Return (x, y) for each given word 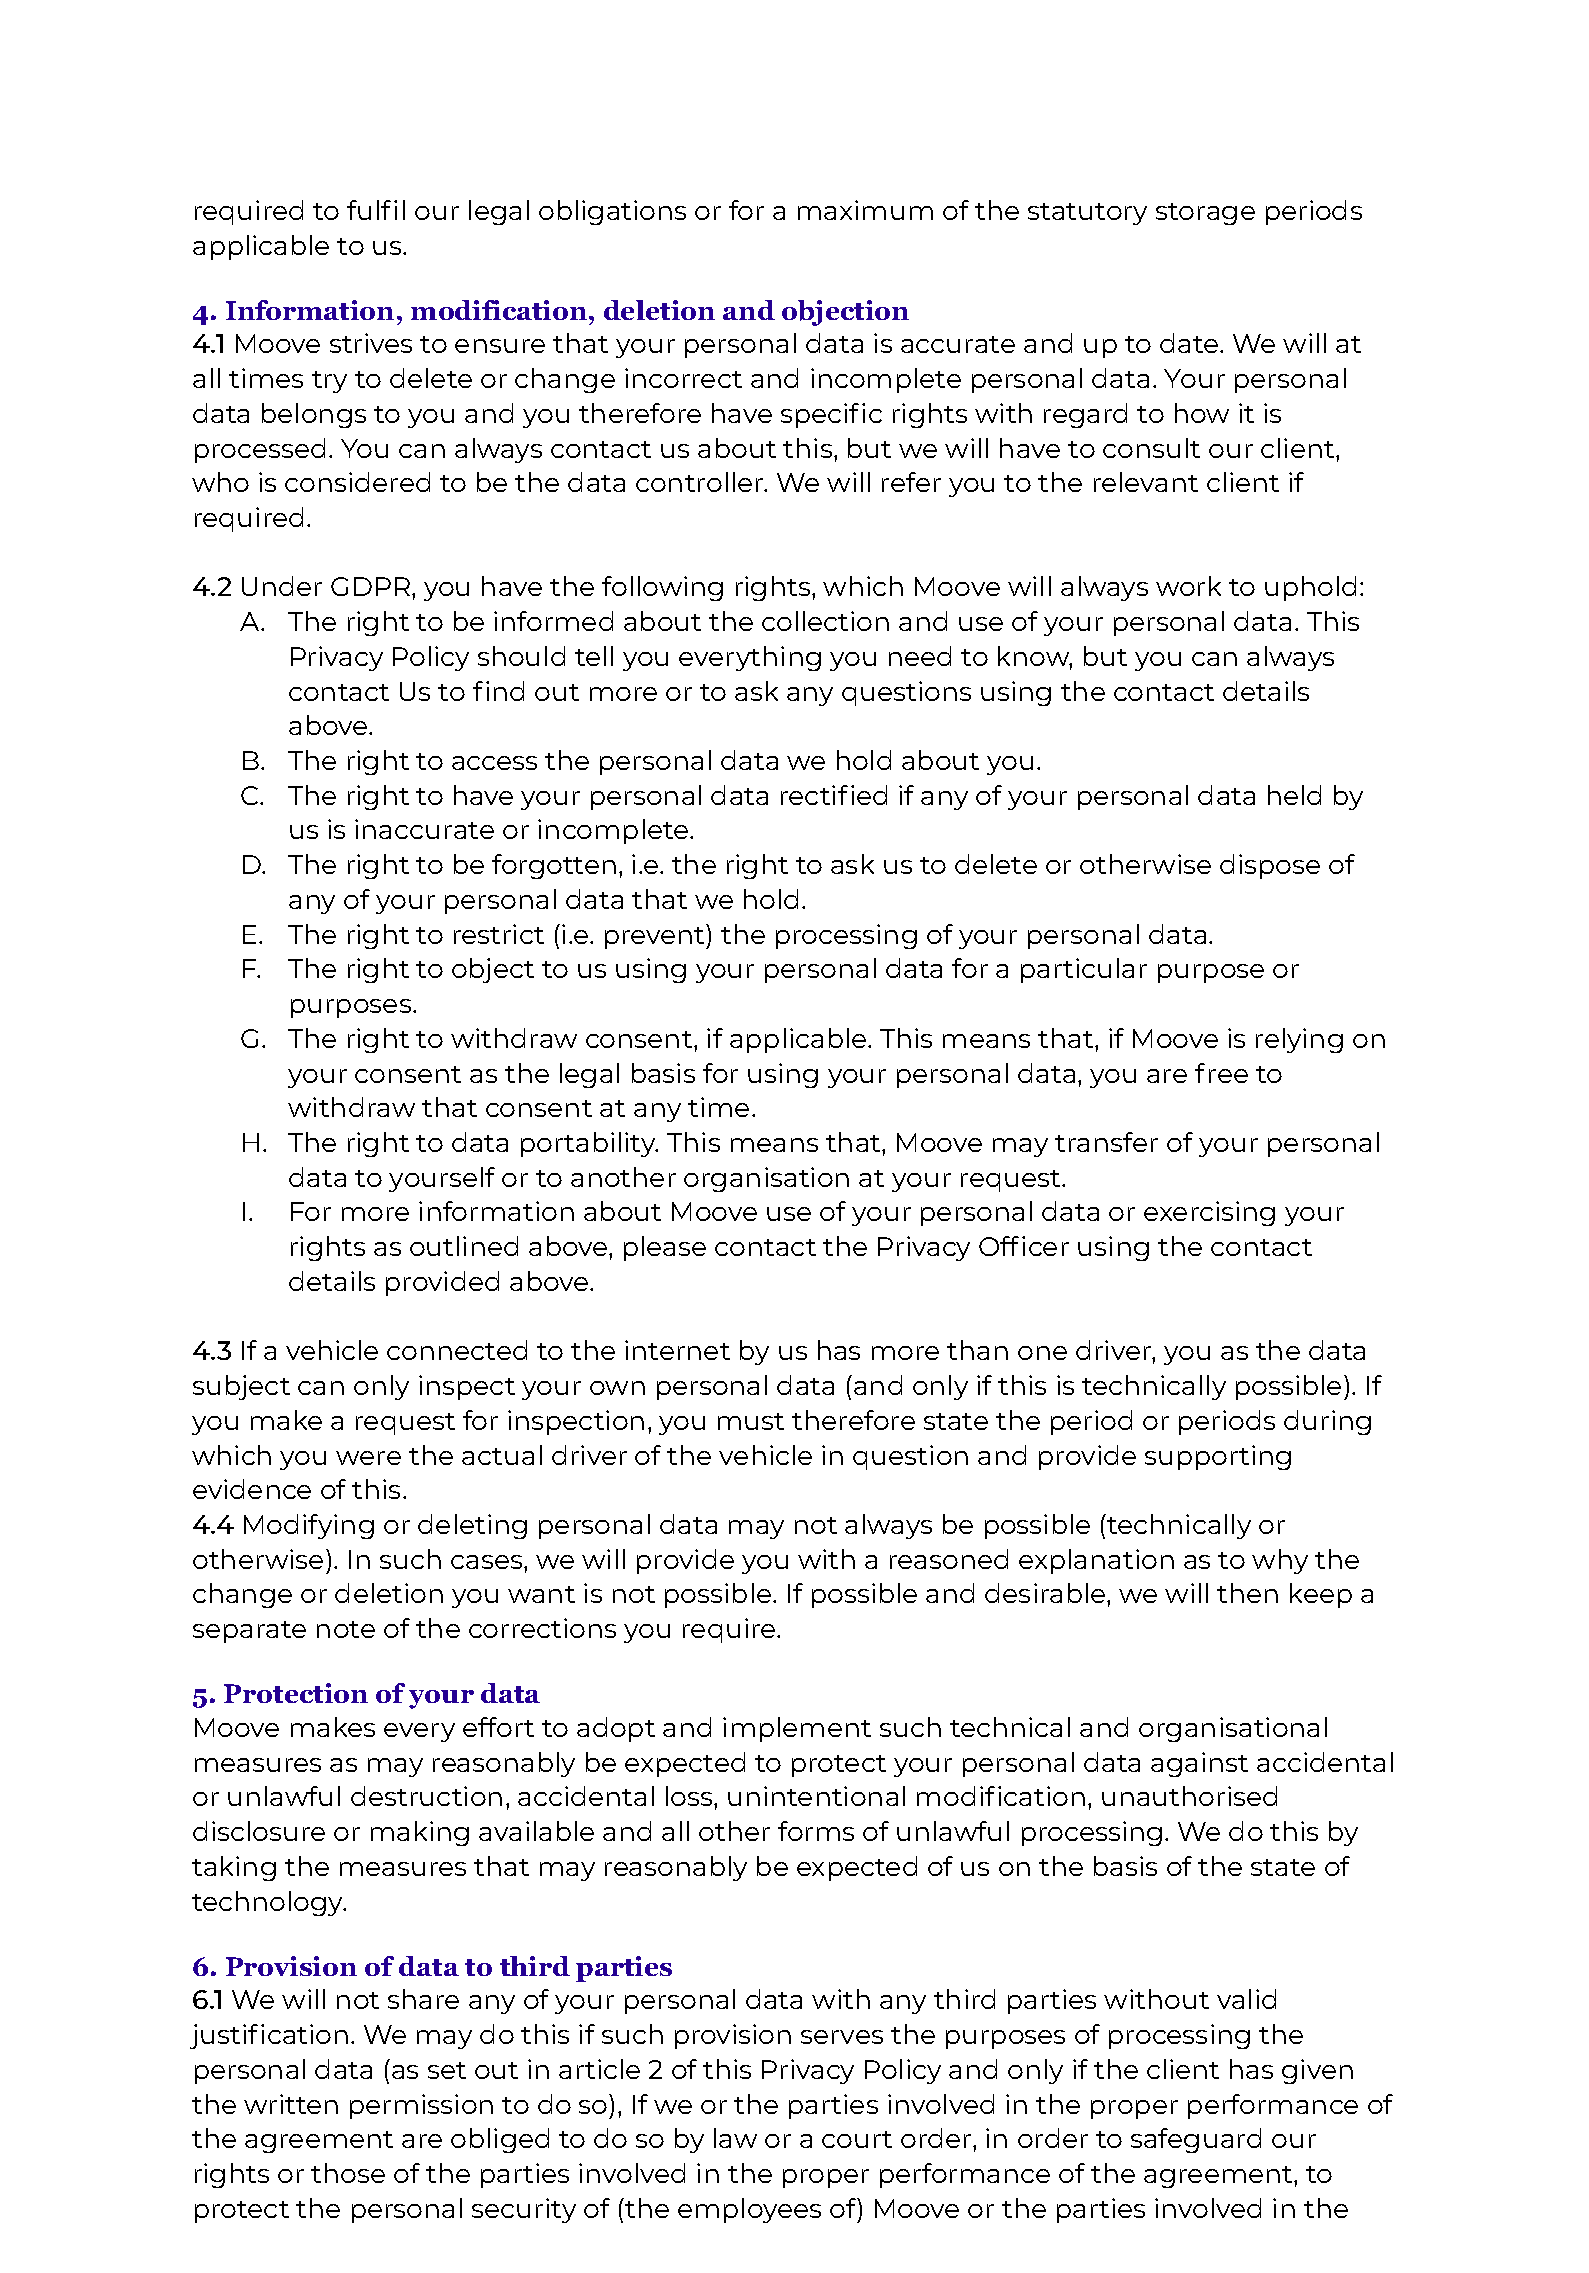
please (665, 1248)
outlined (464, 1246)
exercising (1209, 1213)
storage (1205, 214)
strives (371, 343)
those (348, 2173)
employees (749, 2210)
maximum (865, 210)
